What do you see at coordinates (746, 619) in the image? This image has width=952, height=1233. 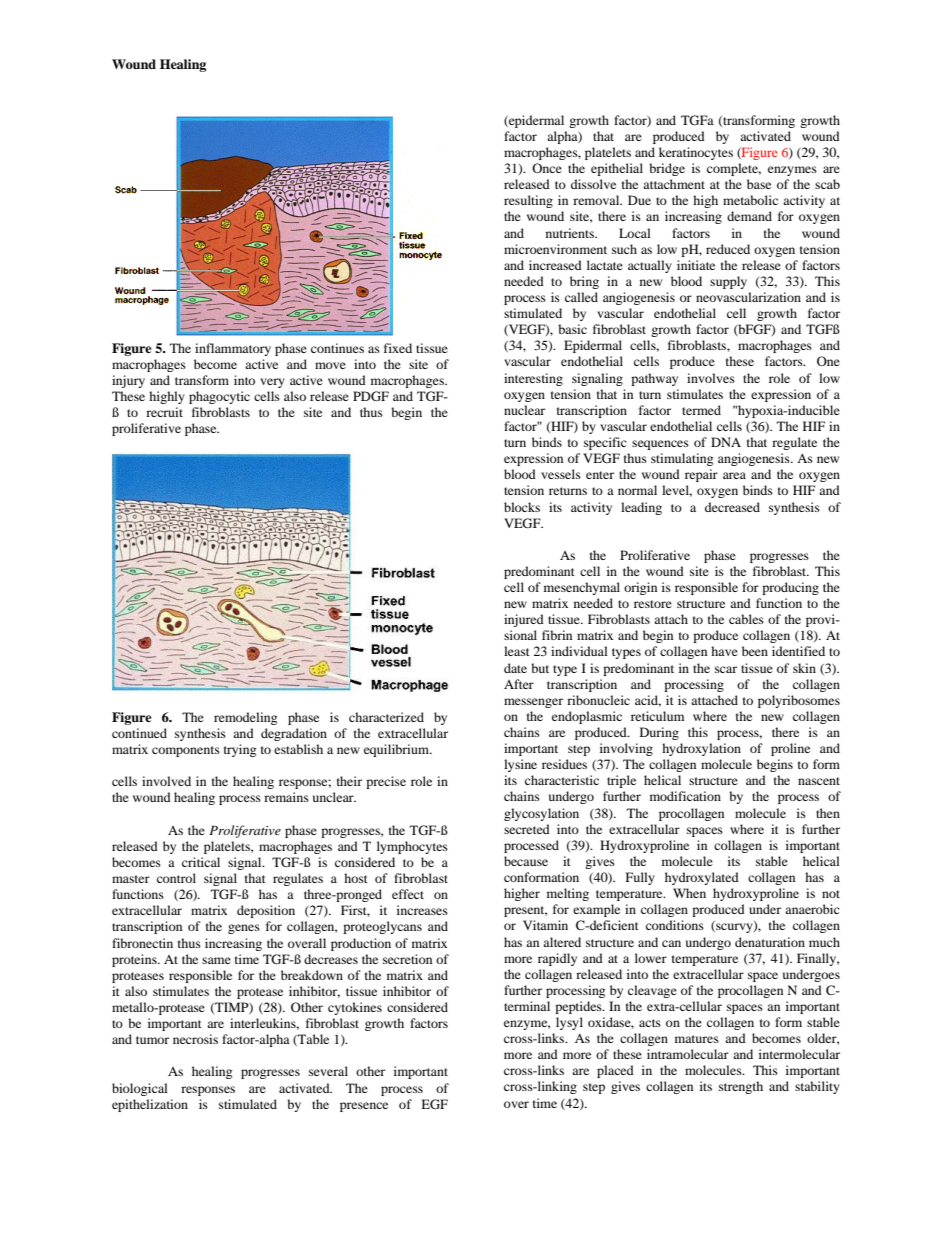 I see `cables` at bounding box center [746, 619].
